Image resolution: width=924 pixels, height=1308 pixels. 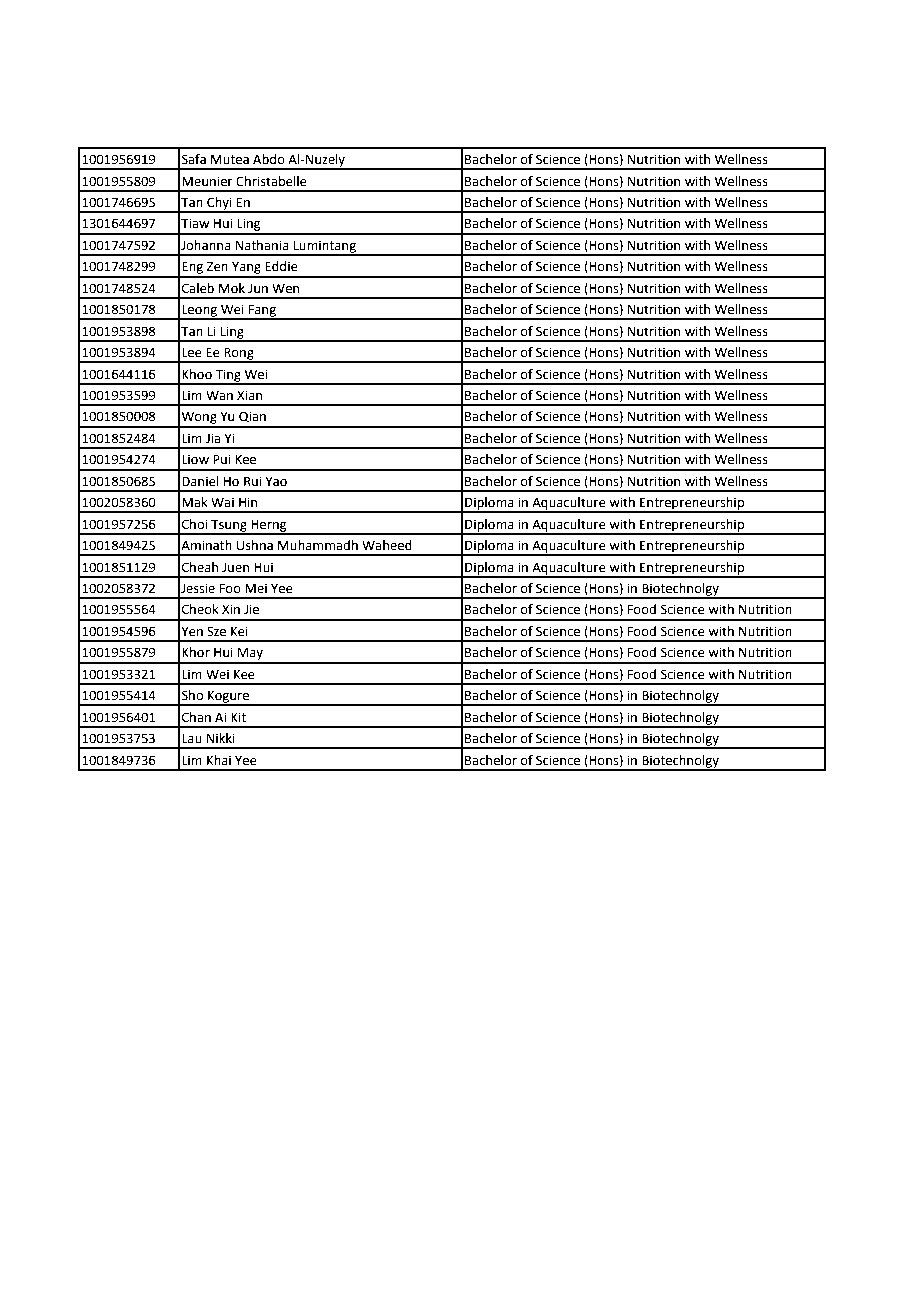 What do you see at coordinates (196, 717) in the image?
I see `Chan` at bounding box center [196, 717].
